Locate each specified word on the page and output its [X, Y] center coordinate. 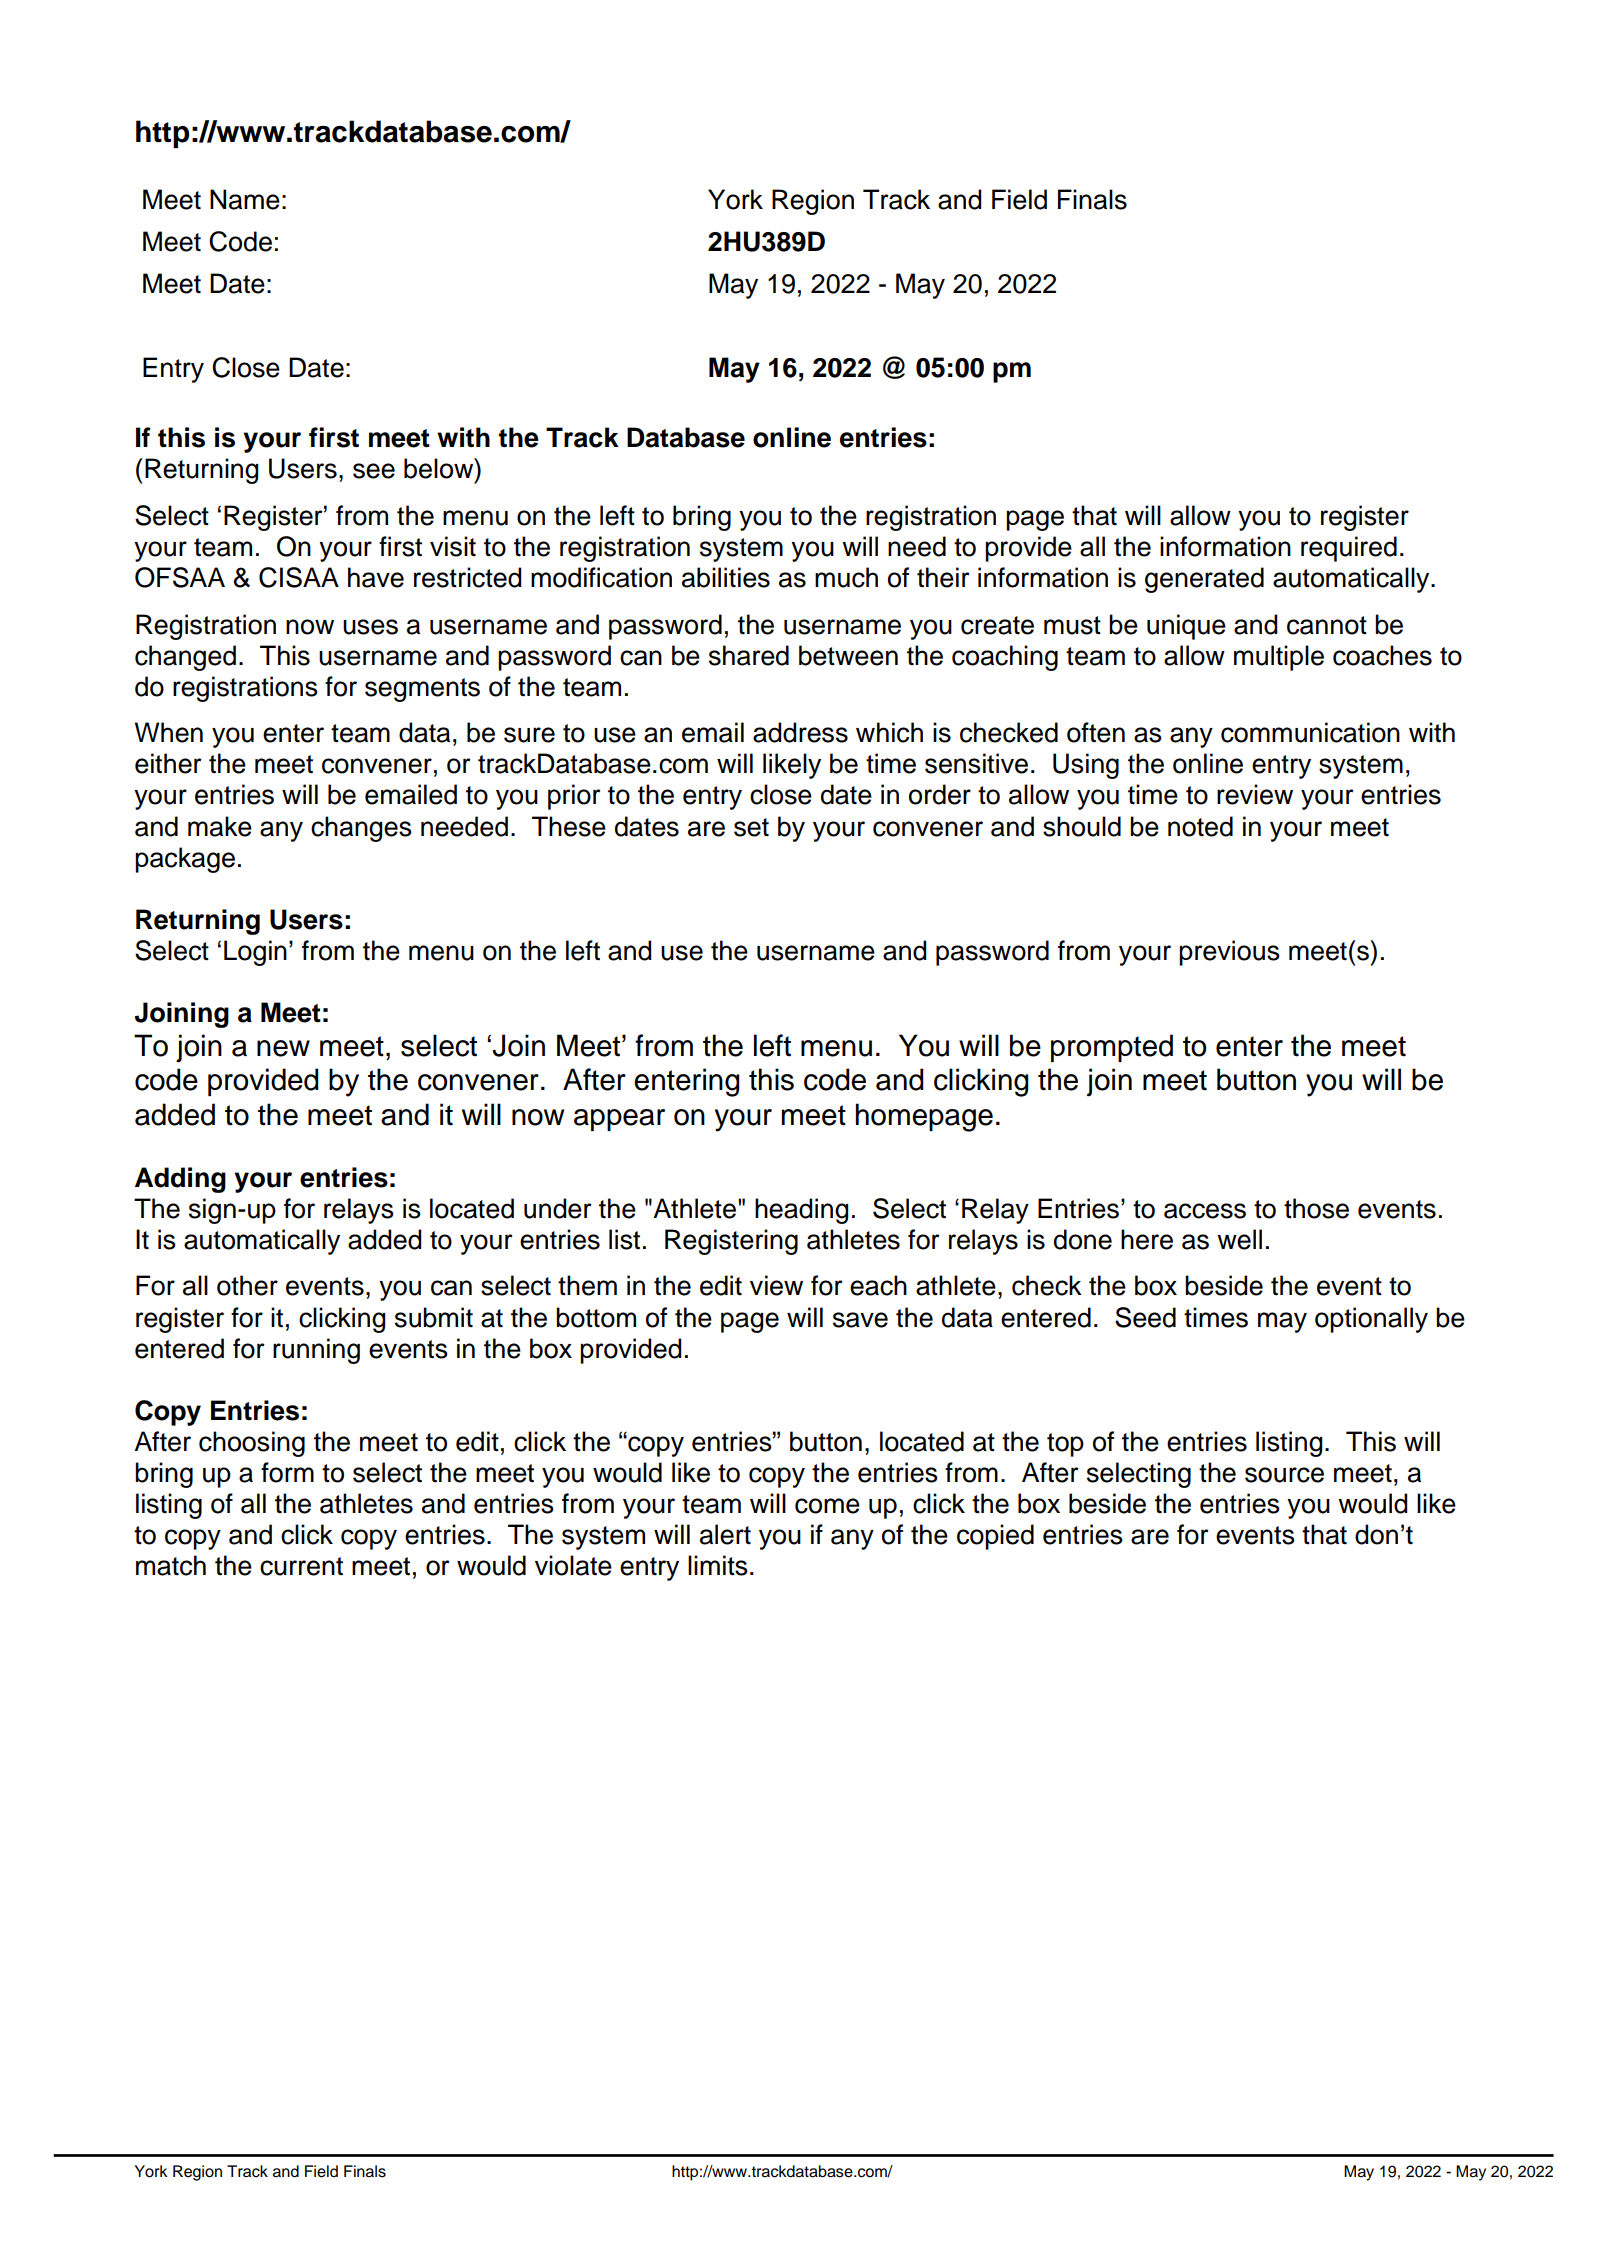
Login [255, 953]
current [301, 1566]
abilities [726, 577]
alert [725, 1534]
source [1284, 1475]
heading [801, 1211]
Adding [180, 1180]
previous [1229, 953]
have [376, 577]
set [751, 827]
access [1205, 1211]
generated [1204, 580]
